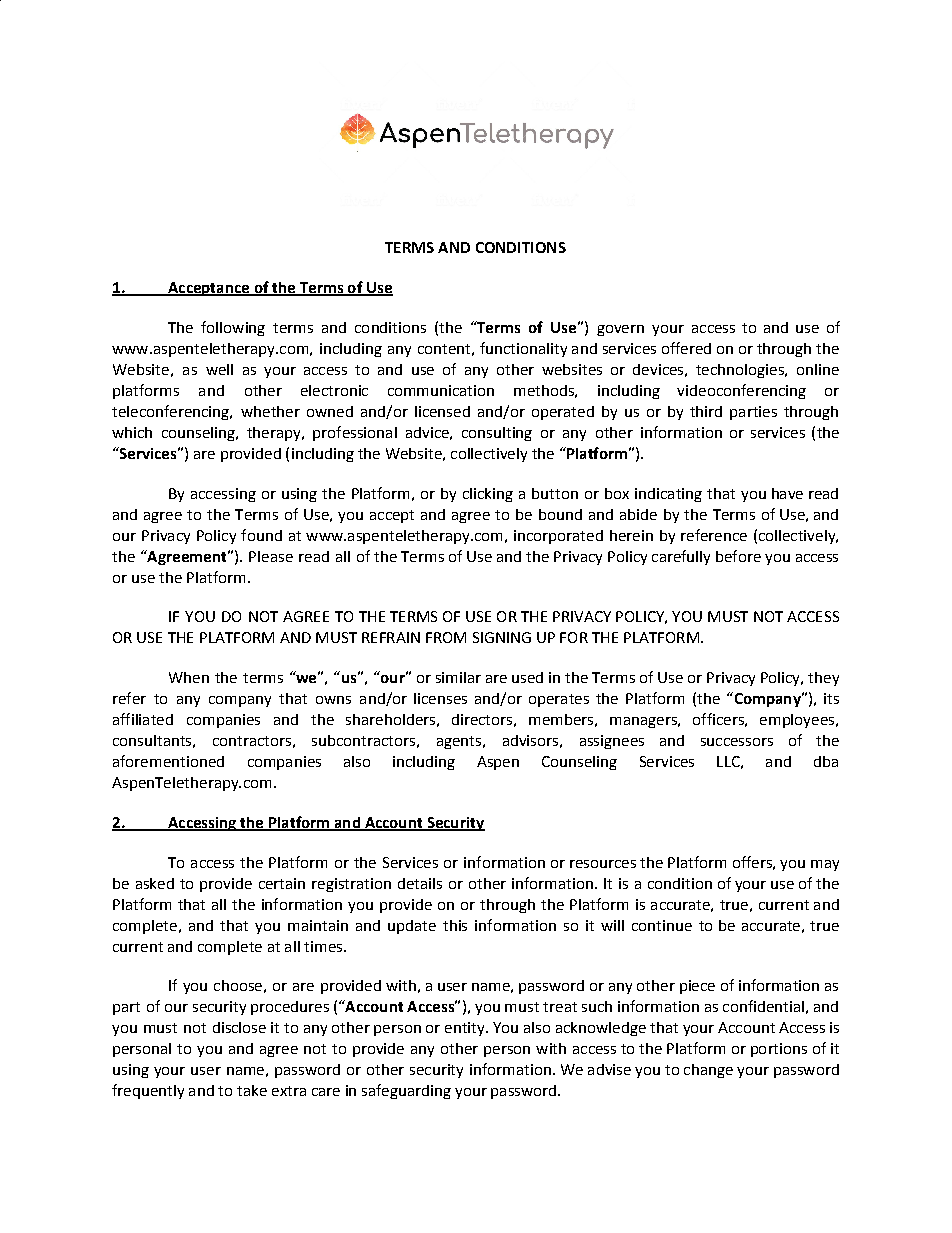 Image resolution: width=952 pixels, height=1233 pixels. Describe the element at coordinates (420, 883) in the screenshot. I see `details` at that location.
